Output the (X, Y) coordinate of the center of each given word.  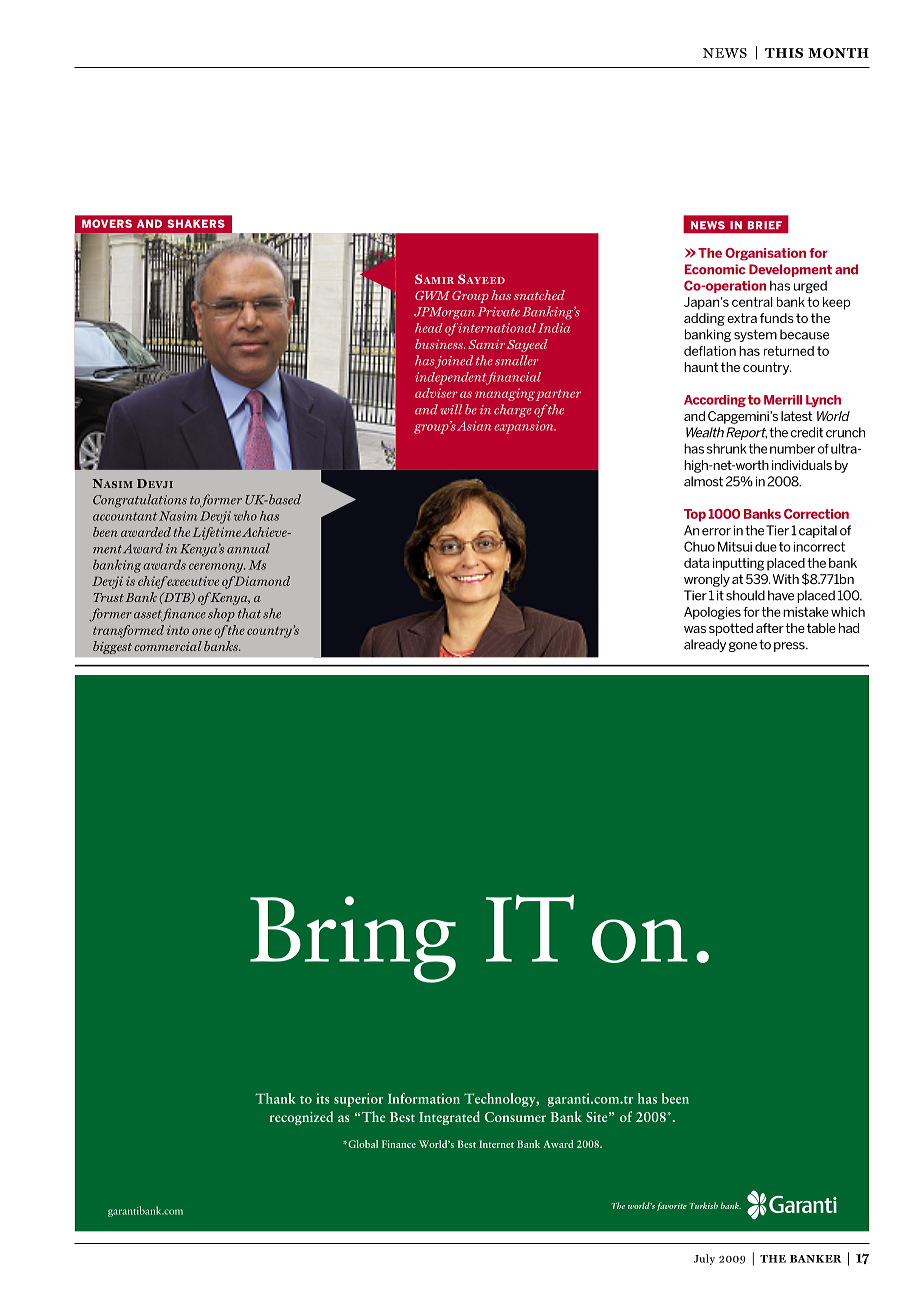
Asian (474, 426)
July (704, 1259)
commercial (168, 646)
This (784, 53)
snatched (539, 295)
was (695, 629)
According (715, 401)
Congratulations (140, 501)
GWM (432, 295)
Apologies (712, 613)
